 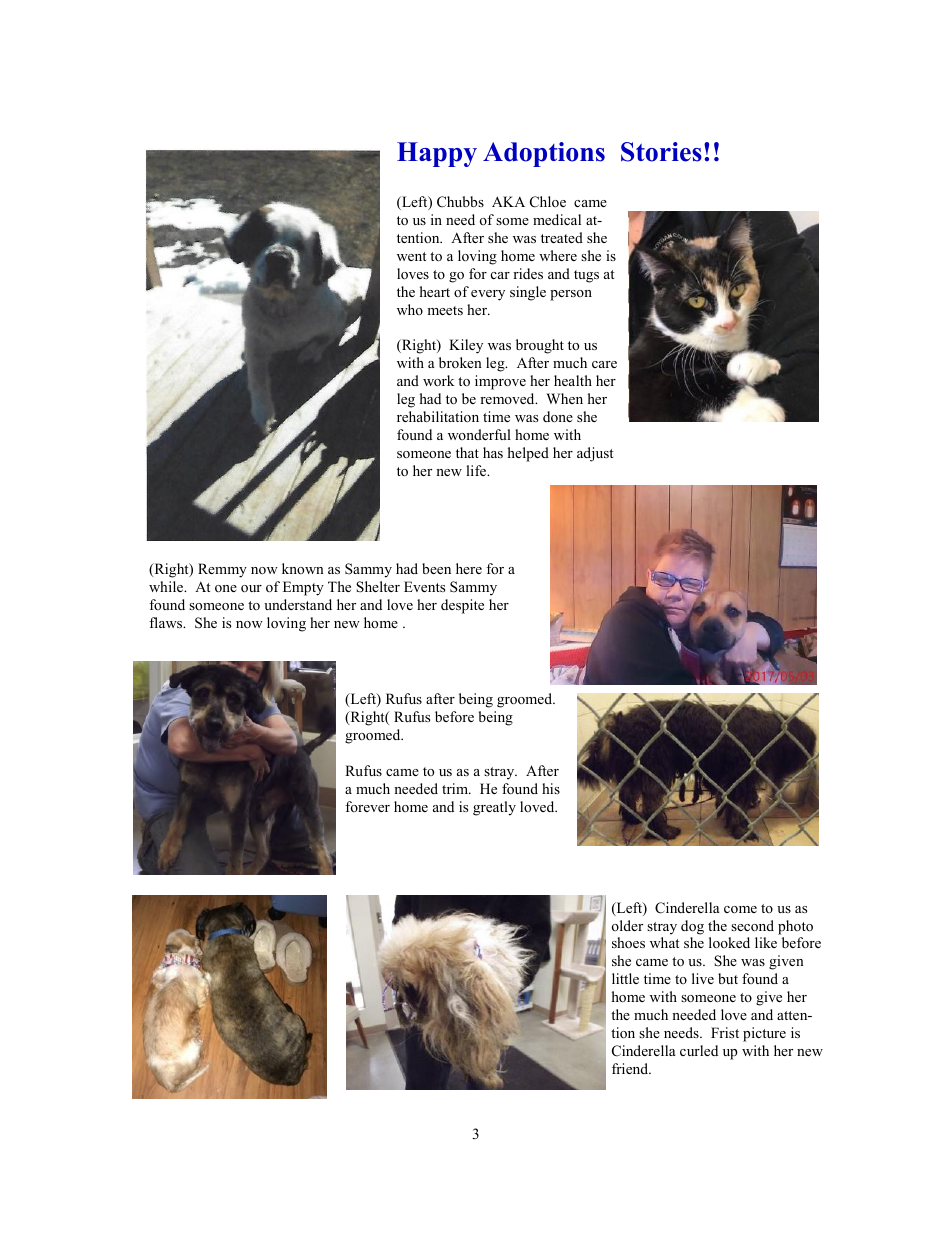 I want to click on come, so click(x=740, y=909).
